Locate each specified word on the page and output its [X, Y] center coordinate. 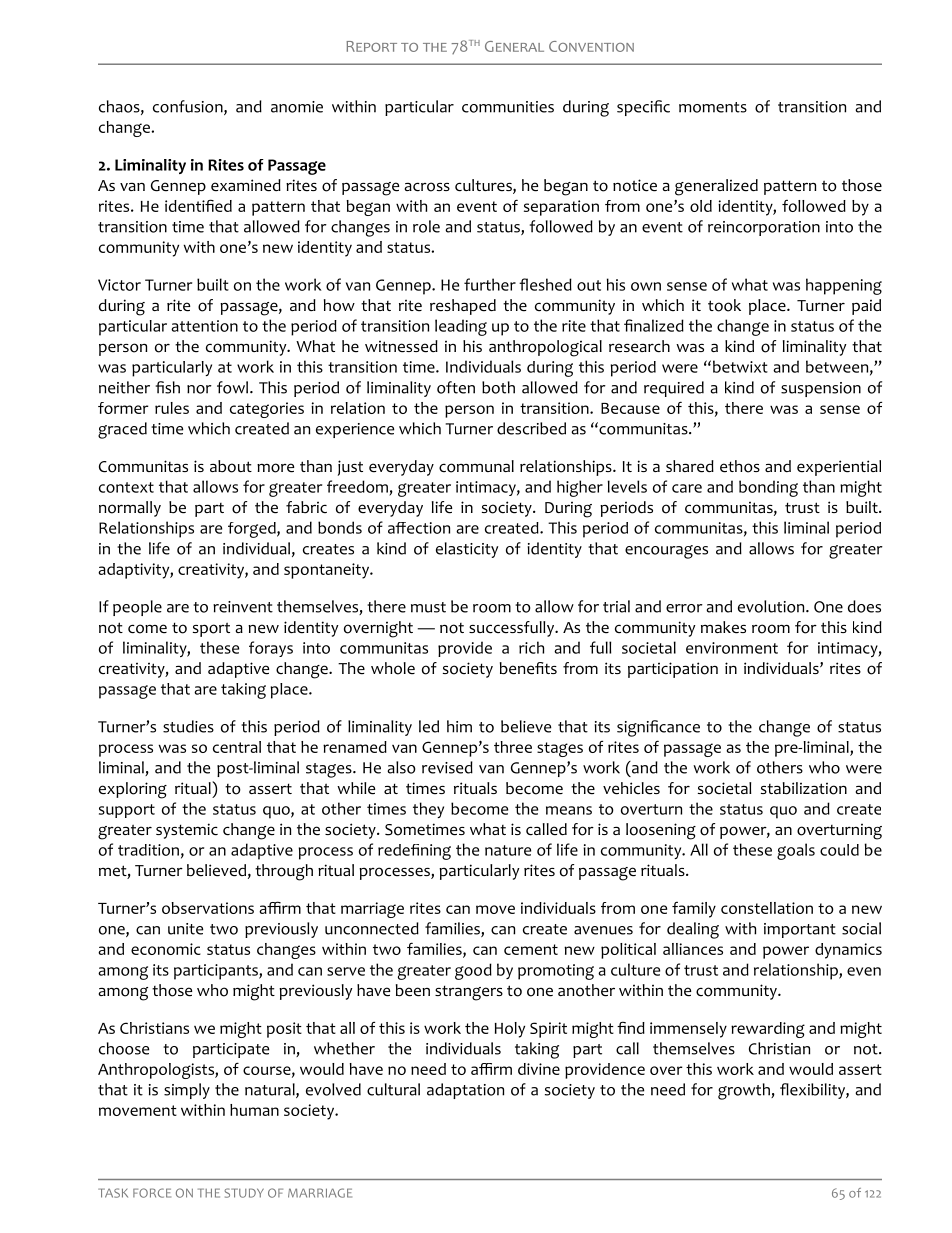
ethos [740, 466]
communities [508, 107]
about [231, 466]
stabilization [804, 788]
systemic [187, 831]
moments [713, 107]
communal [476, 466]
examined [246, 185]
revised [447, 767]
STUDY [244, 1193]
